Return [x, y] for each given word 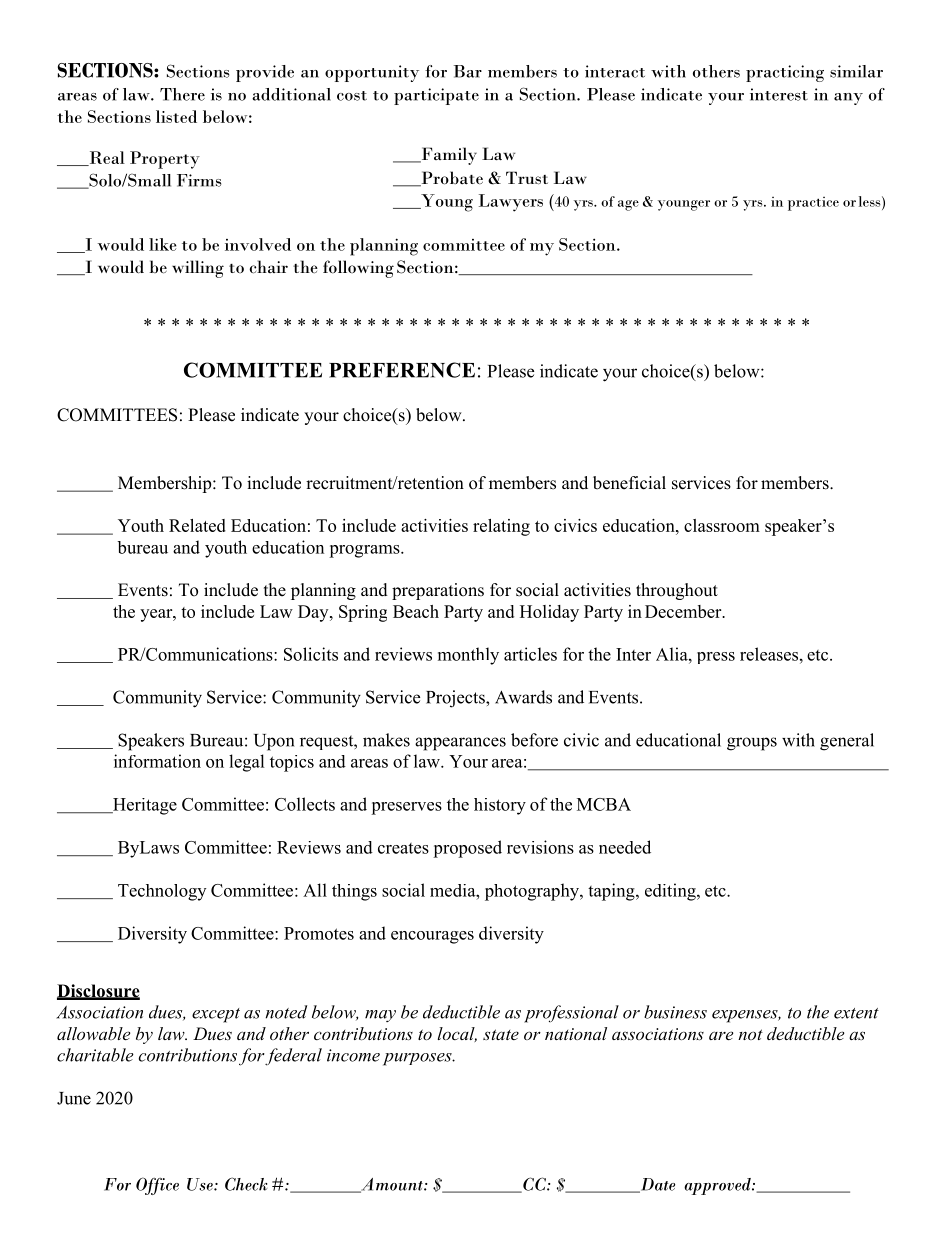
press [716, 658]
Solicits [311, 654]
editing [671, 892]
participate [436, 96]
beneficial [629, 483]
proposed [467, 849]
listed [176, 116]
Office [157, 1186]
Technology [162, 892]
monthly [468, 656]
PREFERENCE [402, 370]
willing [198, 269]
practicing [785, 73]
